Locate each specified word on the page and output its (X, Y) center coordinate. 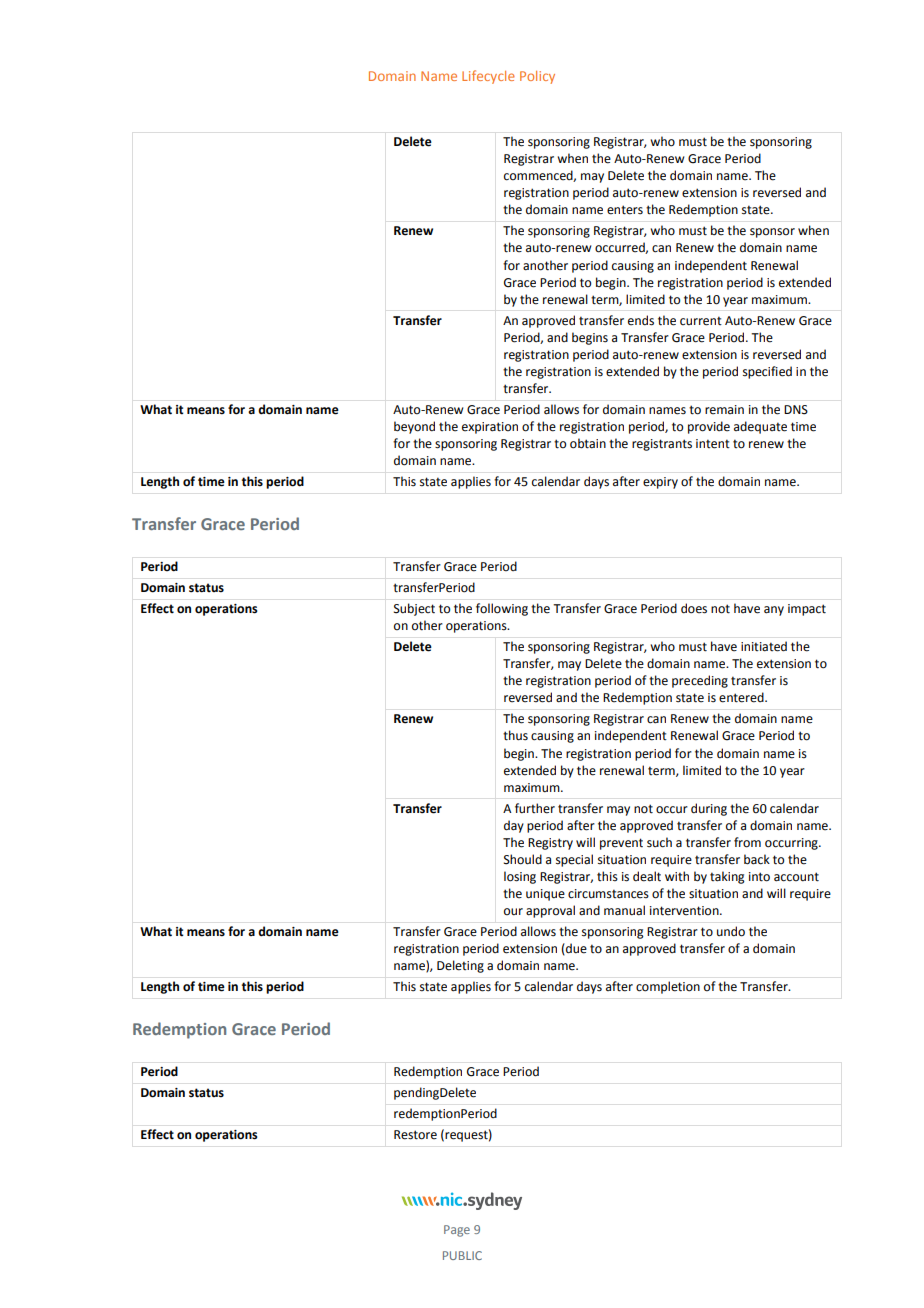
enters (625, 210)
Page (457, 1231)
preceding (700, 681)
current (701, 321)
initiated (764, 646)
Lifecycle (488, 77)
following (502, 609)
